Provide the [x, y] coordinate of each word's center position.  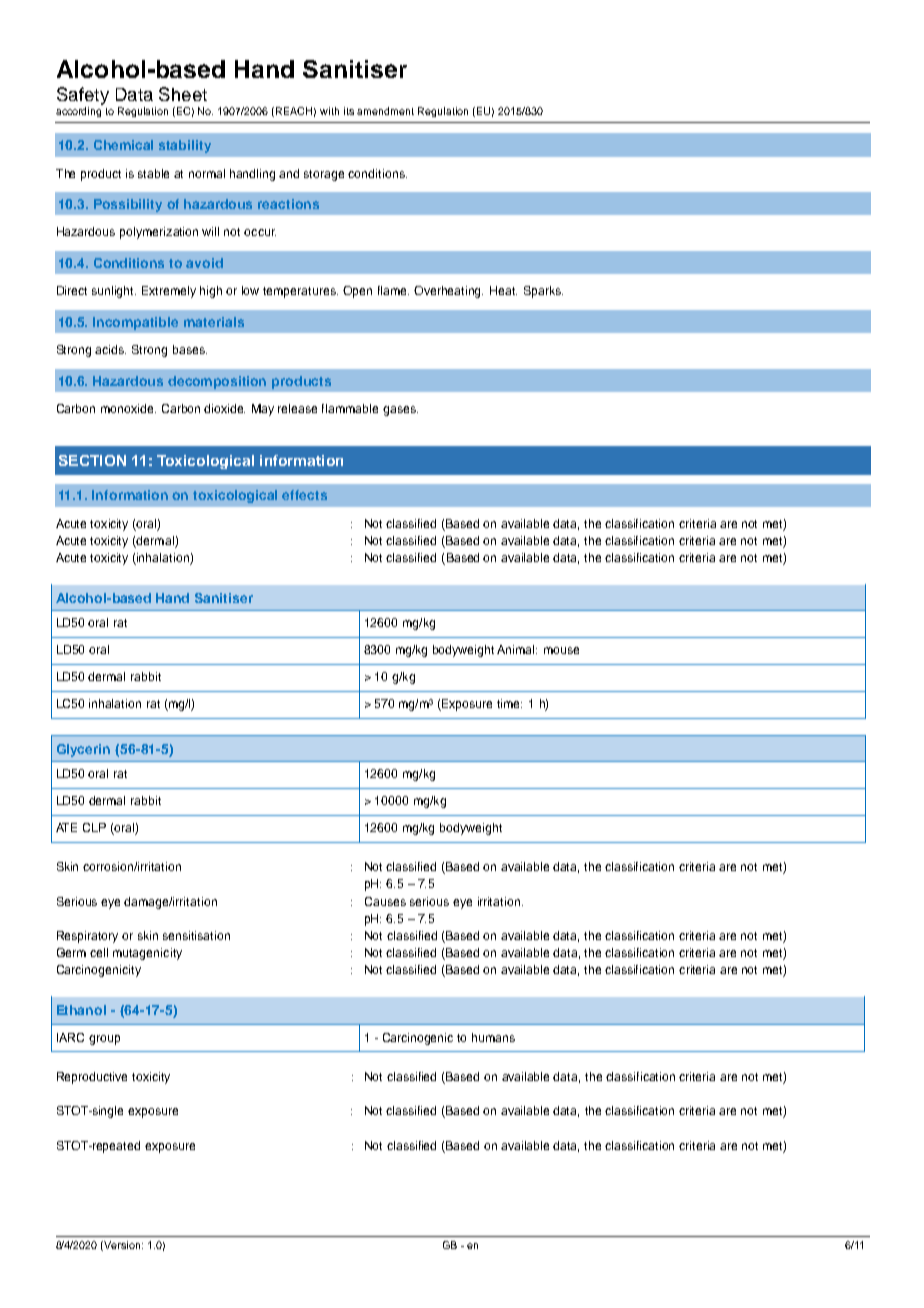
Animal [517, 649]
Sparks [543, 292]
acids [110, 349]
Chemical [123, 145]
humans [493, 1037]
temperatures [300, 292]
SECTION [92, 460]
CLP [94, 827]
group [104, 1040]
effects [304, 495]
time [509, 703]
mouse [561, 650]
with [329, 111]
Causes [385, 901]
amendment [385, 111]
